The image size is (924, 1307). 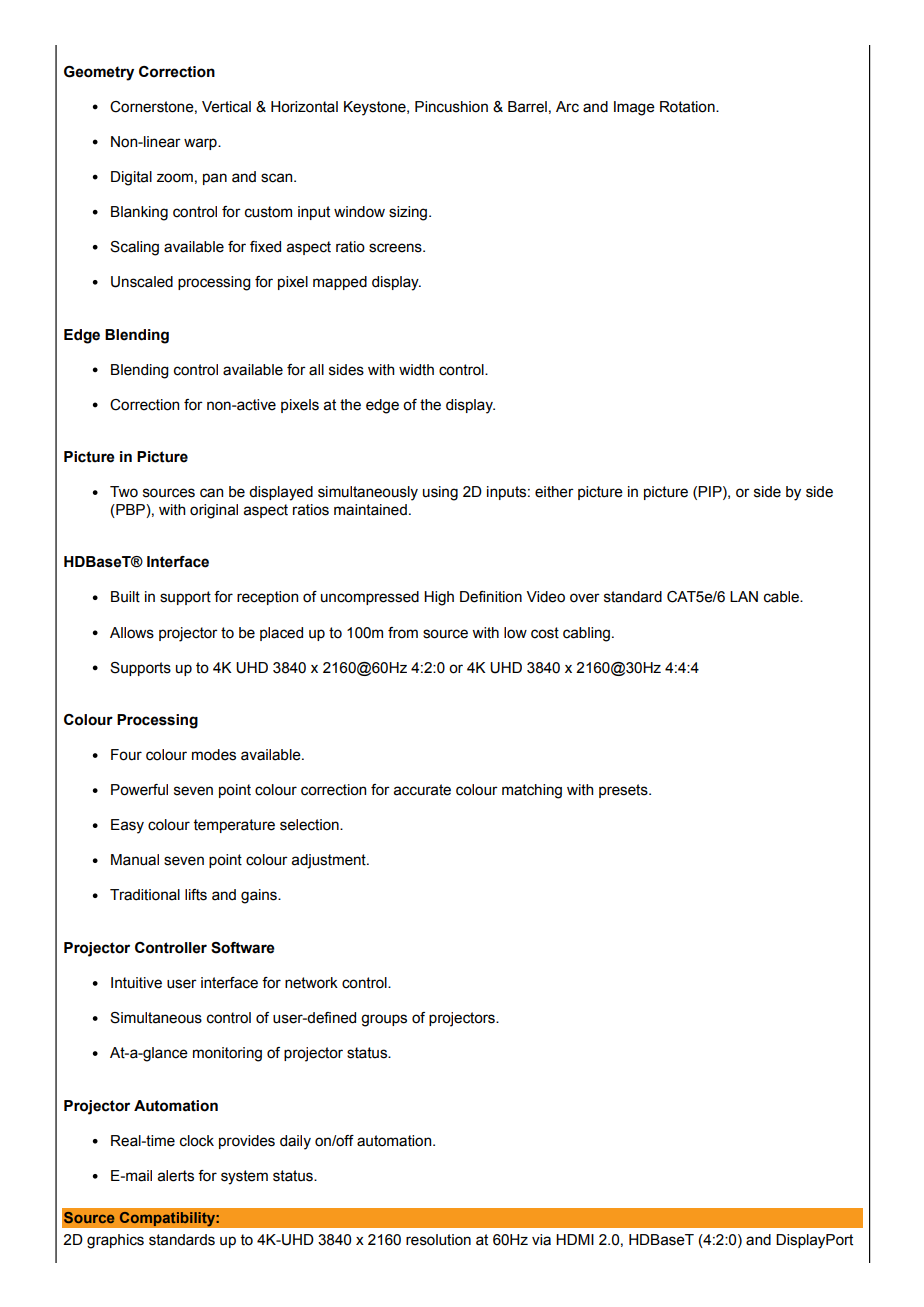 What do you see at coordinates (135, 860) in the document?
I see `Manual` at bounding box center [135, 860].
